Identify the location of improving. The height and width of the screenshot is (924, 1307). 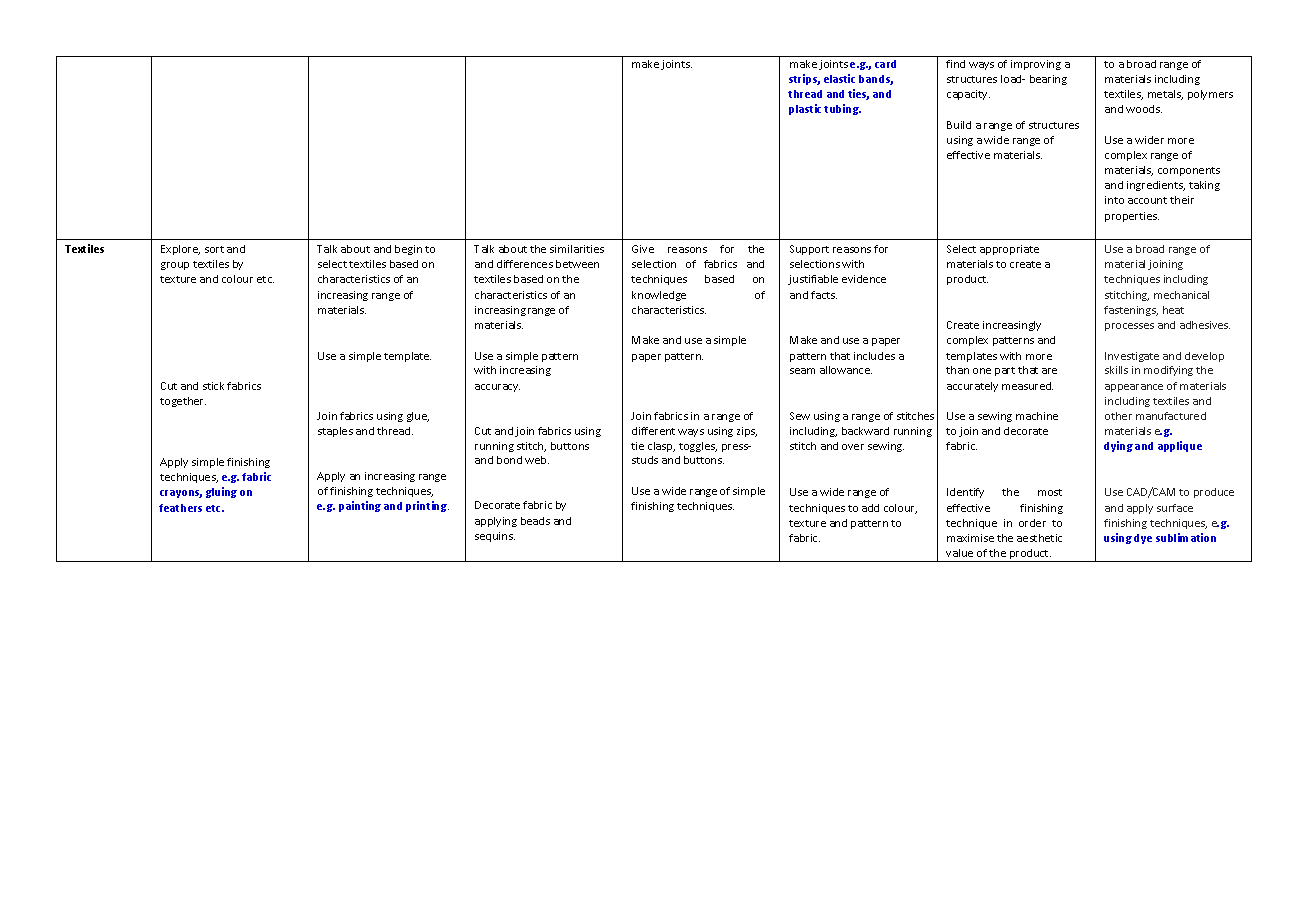
(1036, 65).
